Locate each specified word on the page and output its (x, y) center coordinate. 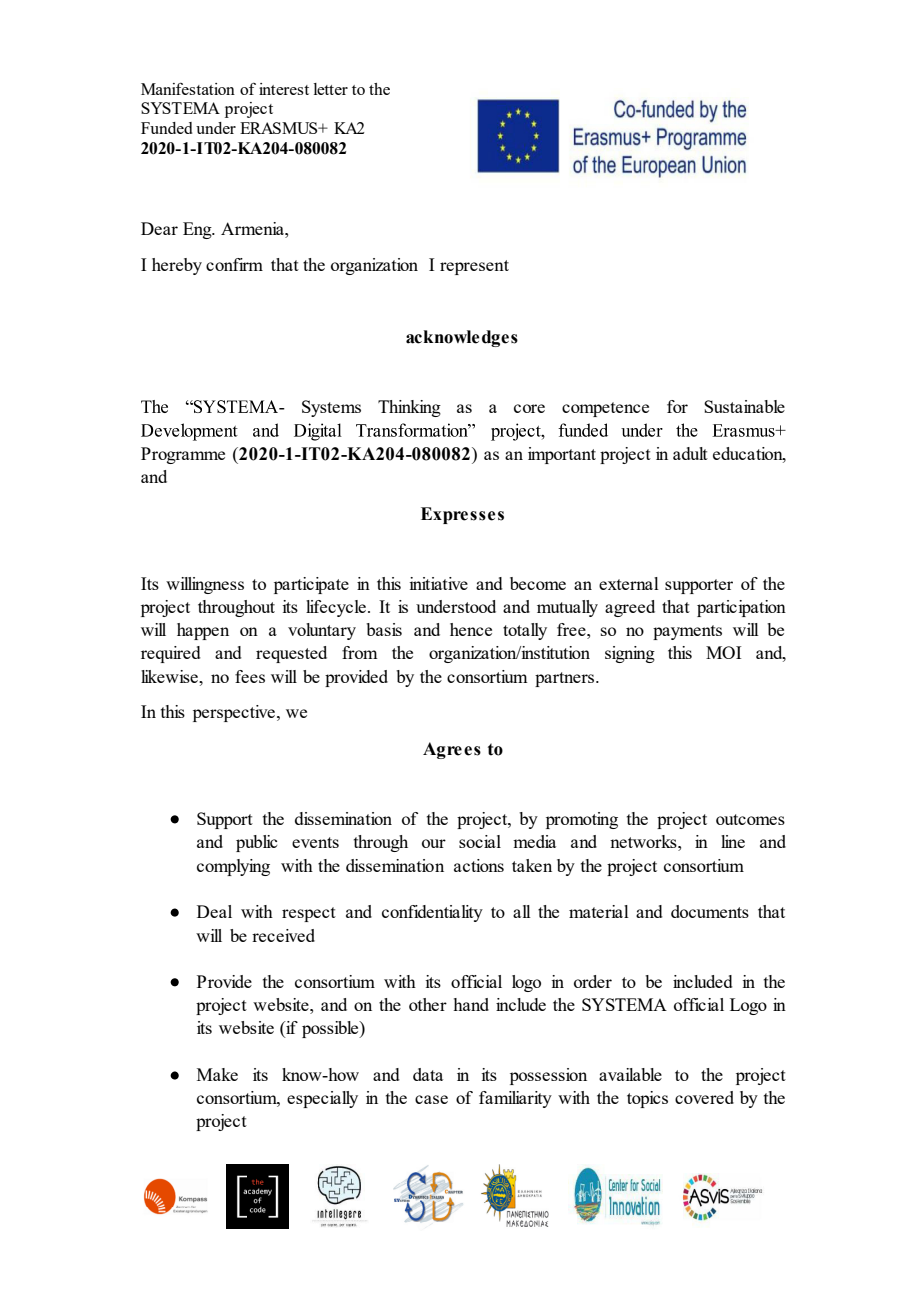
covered (704, 1097)
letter (331, 89)
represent (474, 267)
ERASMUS (280, 128)
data (428, 1074)
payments (687, 632)
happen (203, 631)
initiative (439, 583)
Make (217, 1074)
